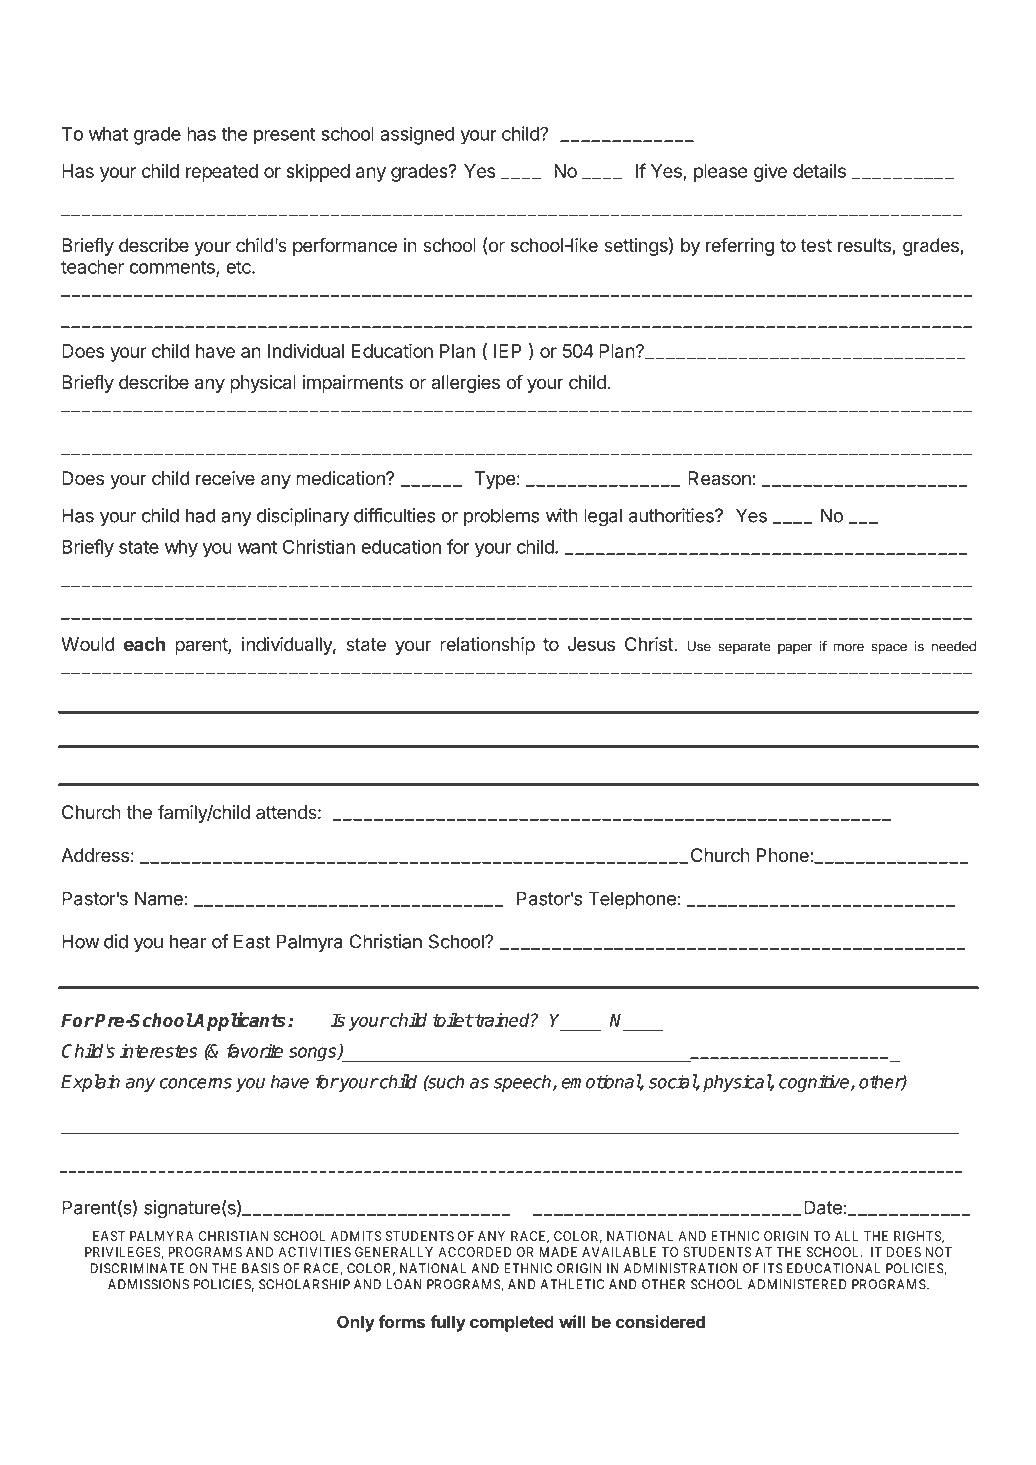  Describe the element at coordinates (417, 135) in the screenshot. I see `assigned` at that location.
